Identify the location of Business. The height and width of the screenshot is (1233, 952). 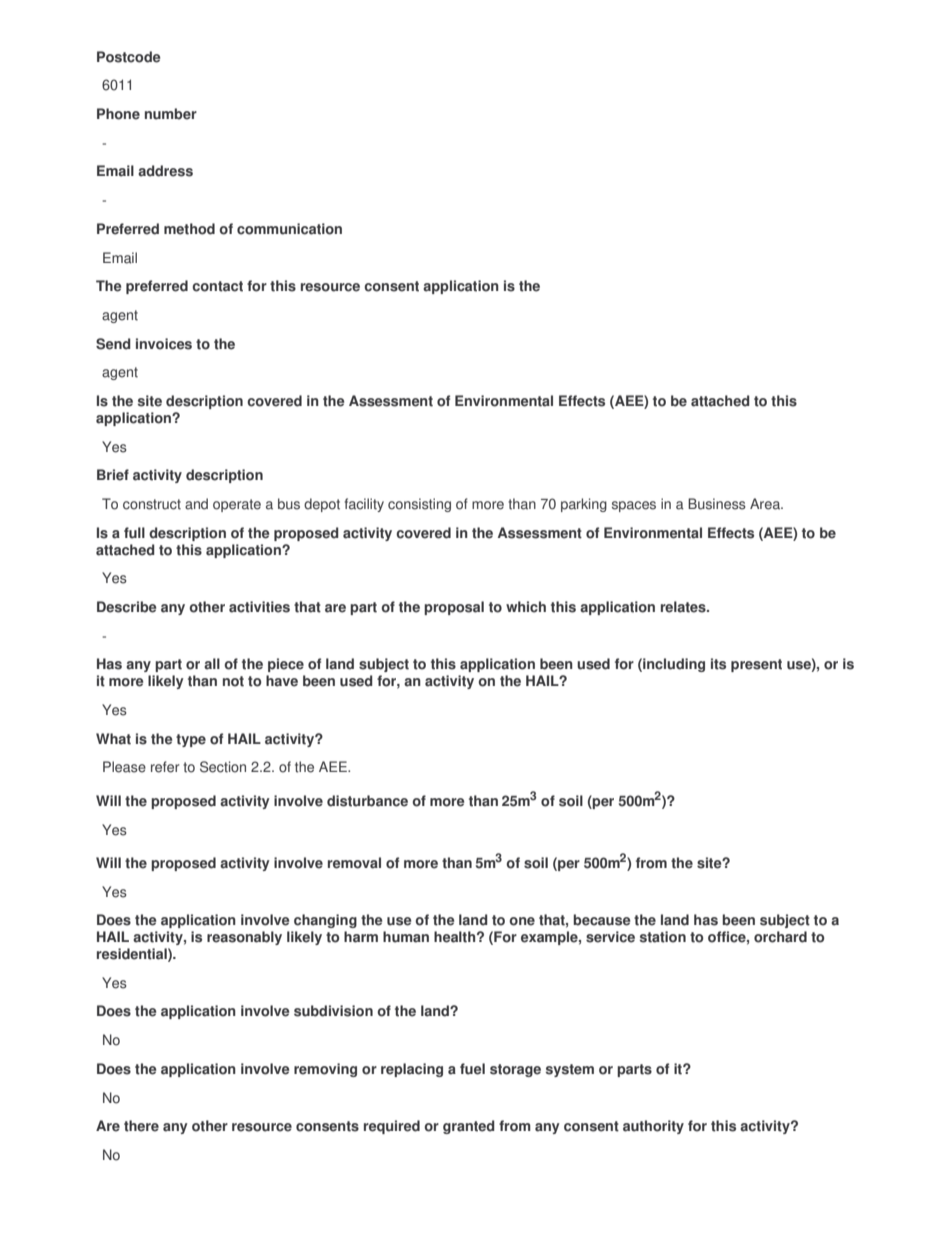
(717, 504).
